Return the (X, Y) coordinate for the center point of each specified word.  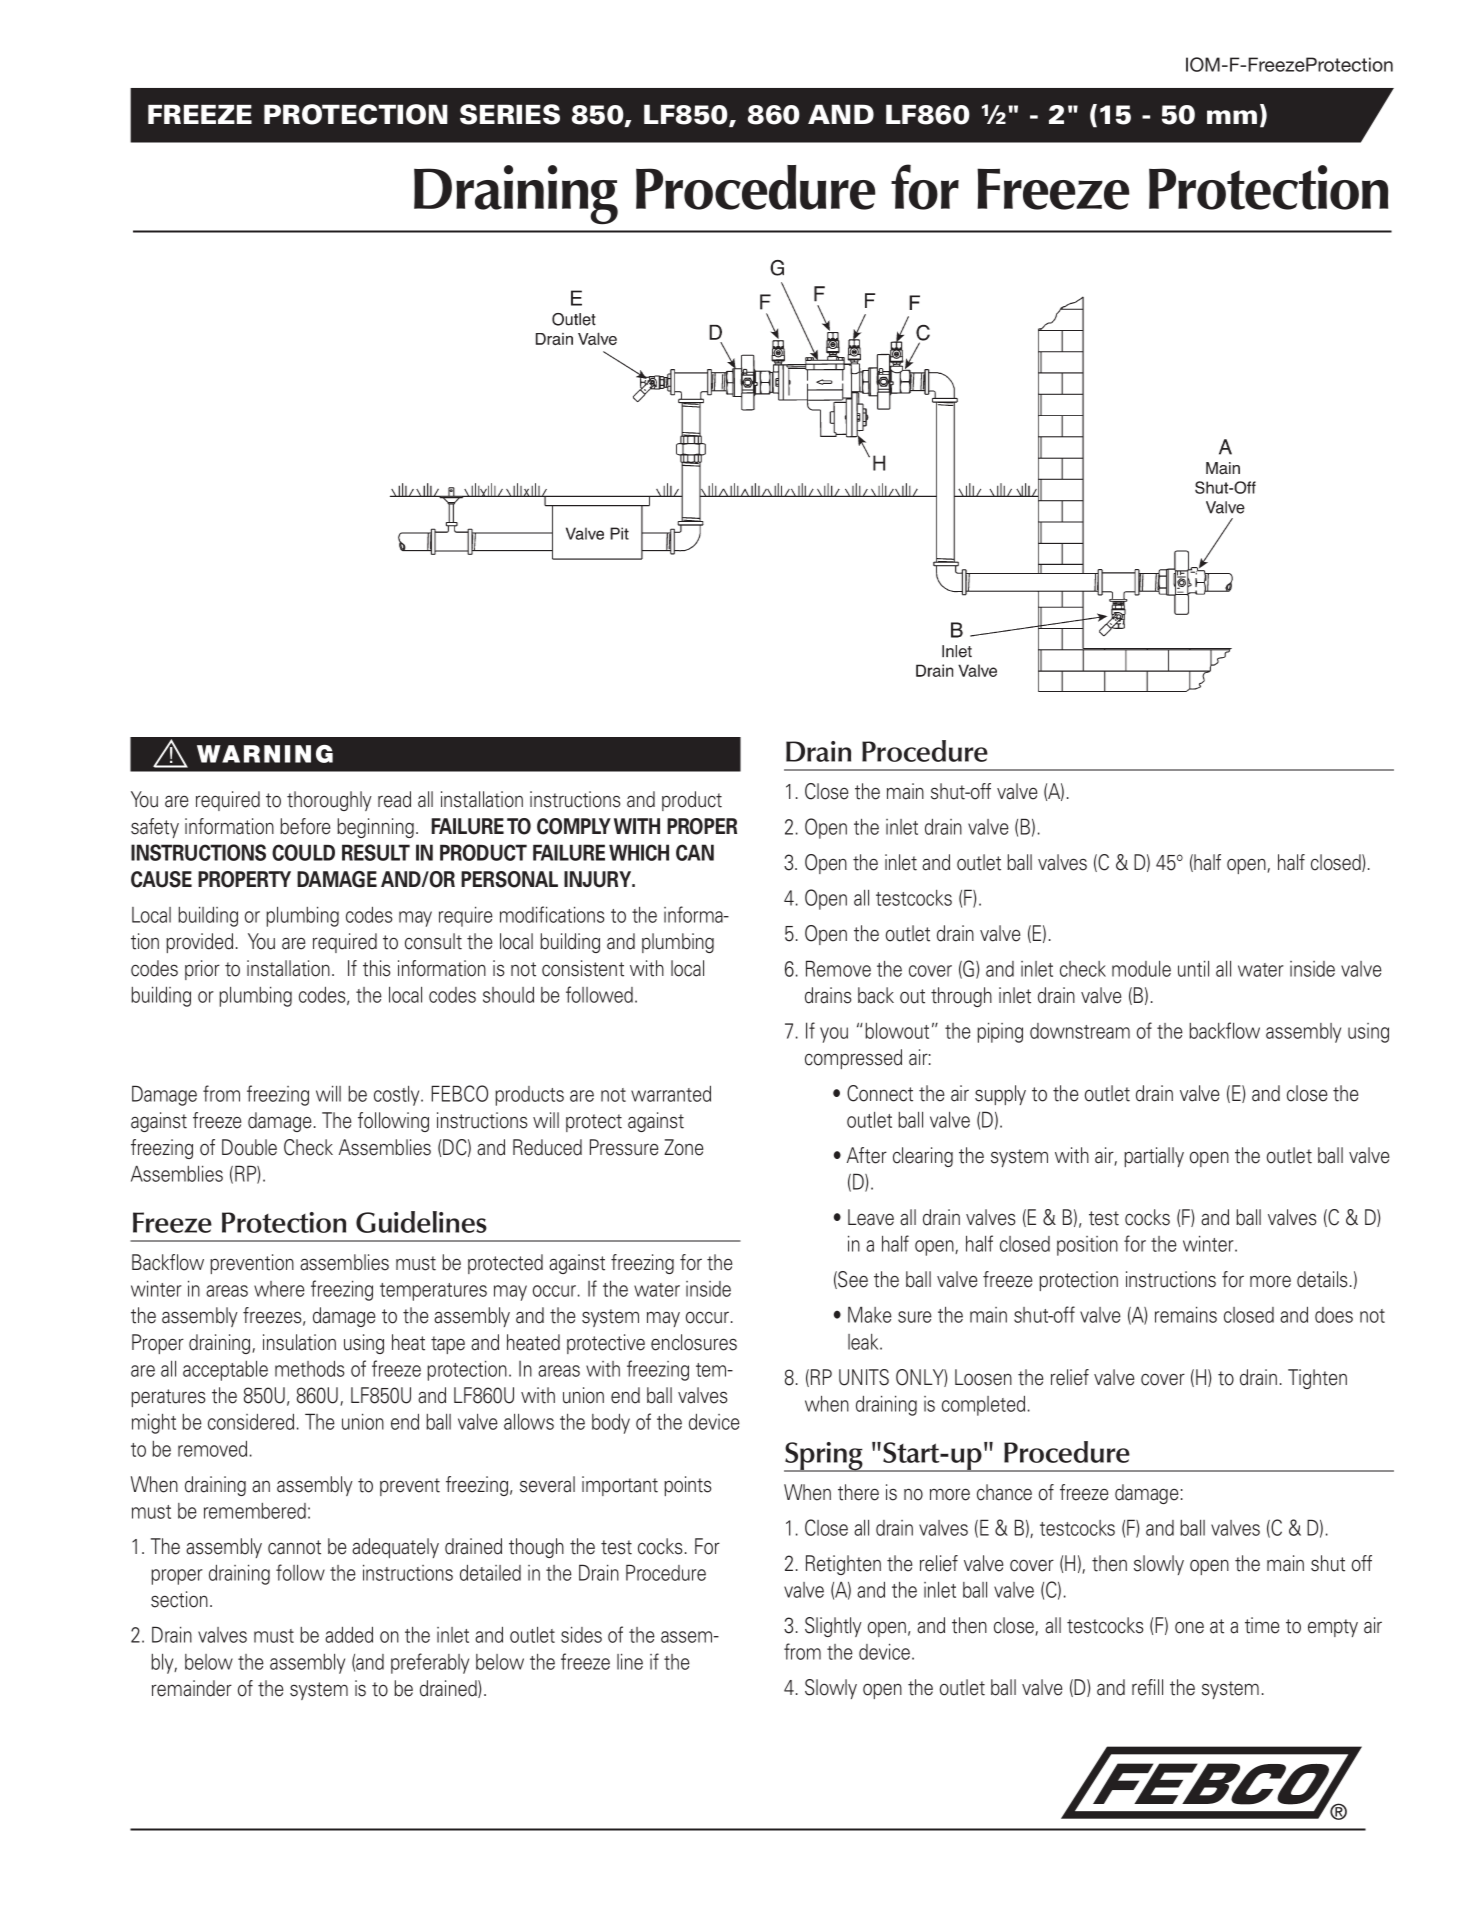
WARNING (265, 754)
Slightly (833, 1627)
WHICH (639, 852)
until (1193, 968)
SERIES (510, 114)
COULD (303, 852)
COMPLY (574, 826)
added (349, 1634)
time (1262, 1625)
